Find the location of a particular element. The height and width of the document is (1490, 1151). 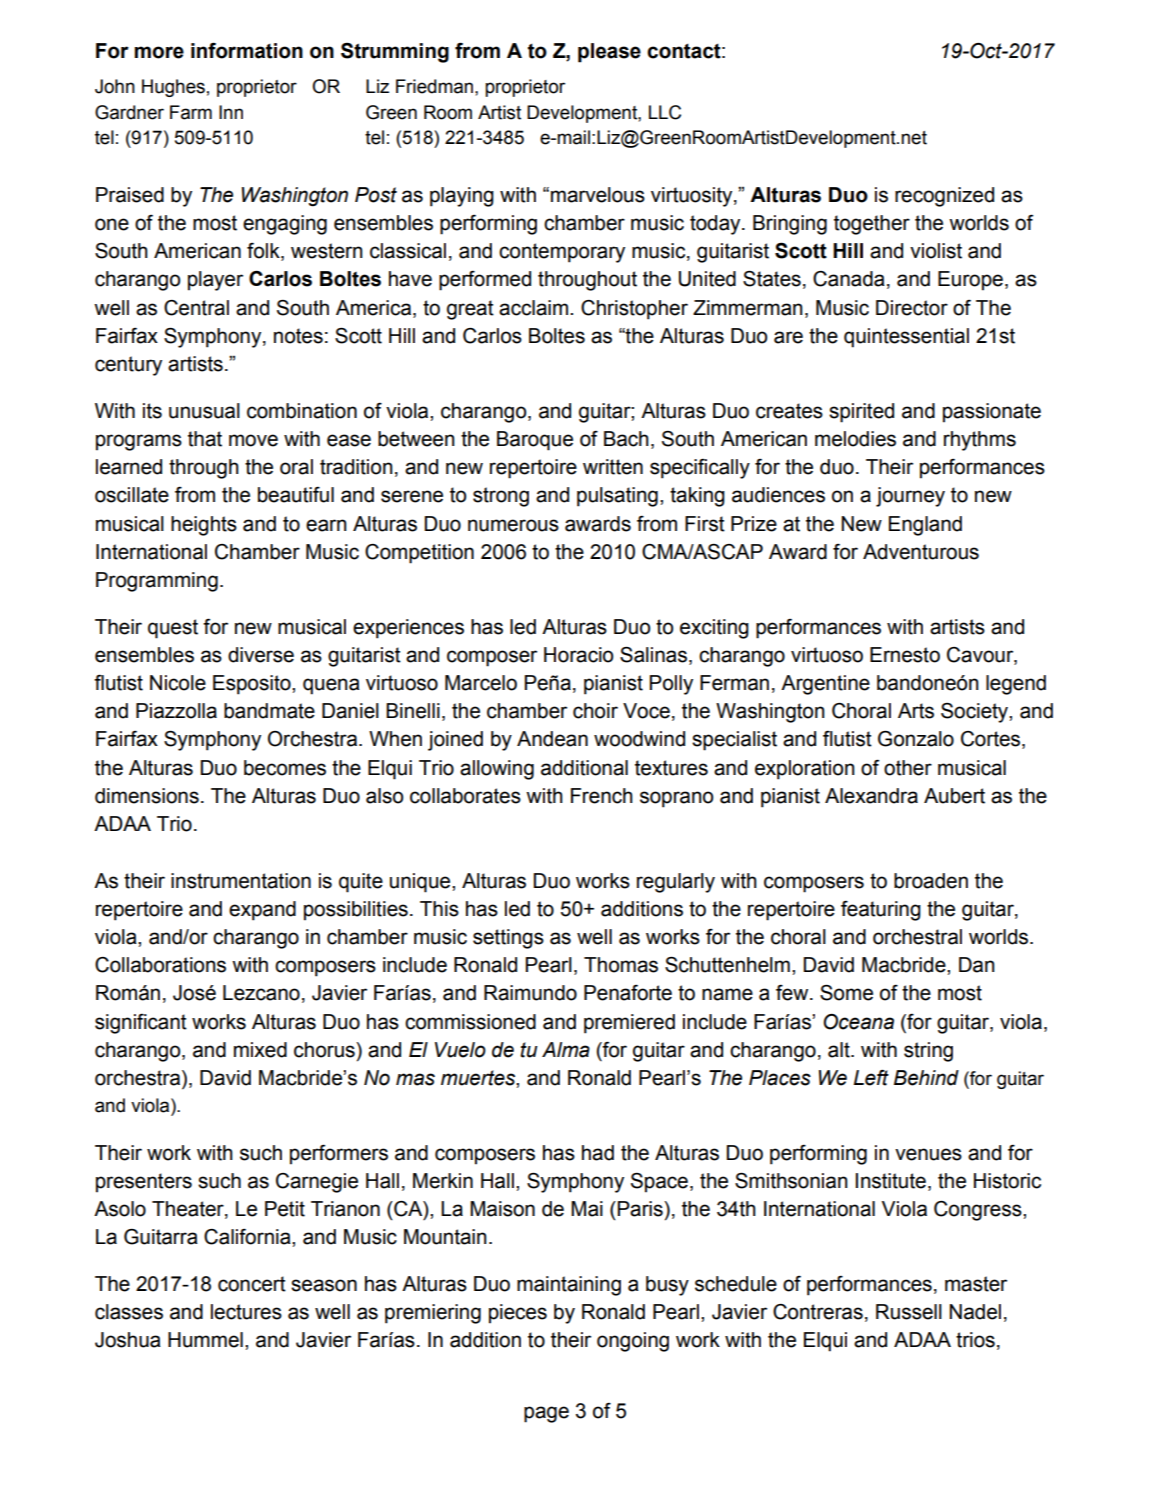

featuring is located at coordinates (881, 911).
